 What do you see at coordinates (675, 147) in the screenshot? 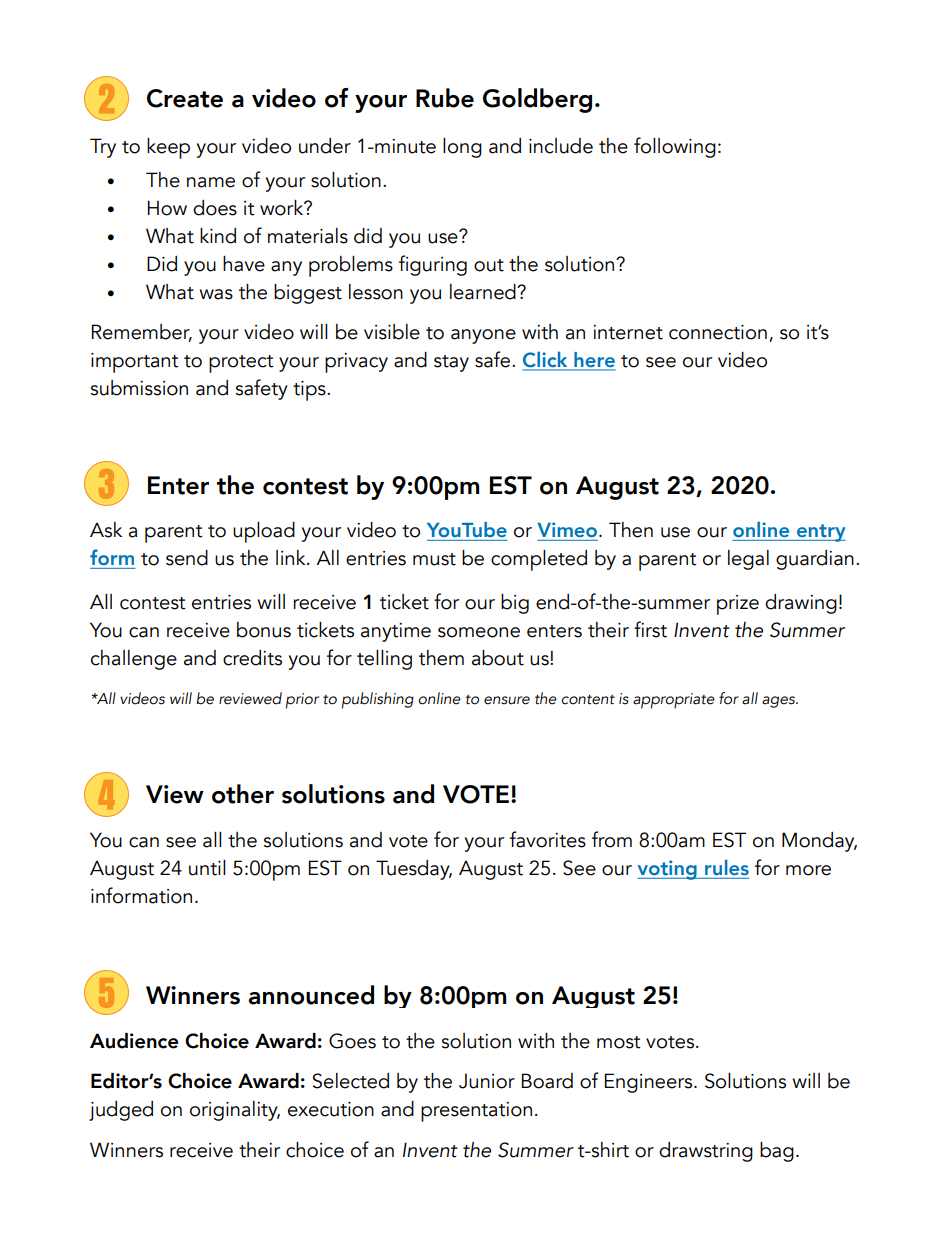
I see `following` at bounding box center [675, 147].
